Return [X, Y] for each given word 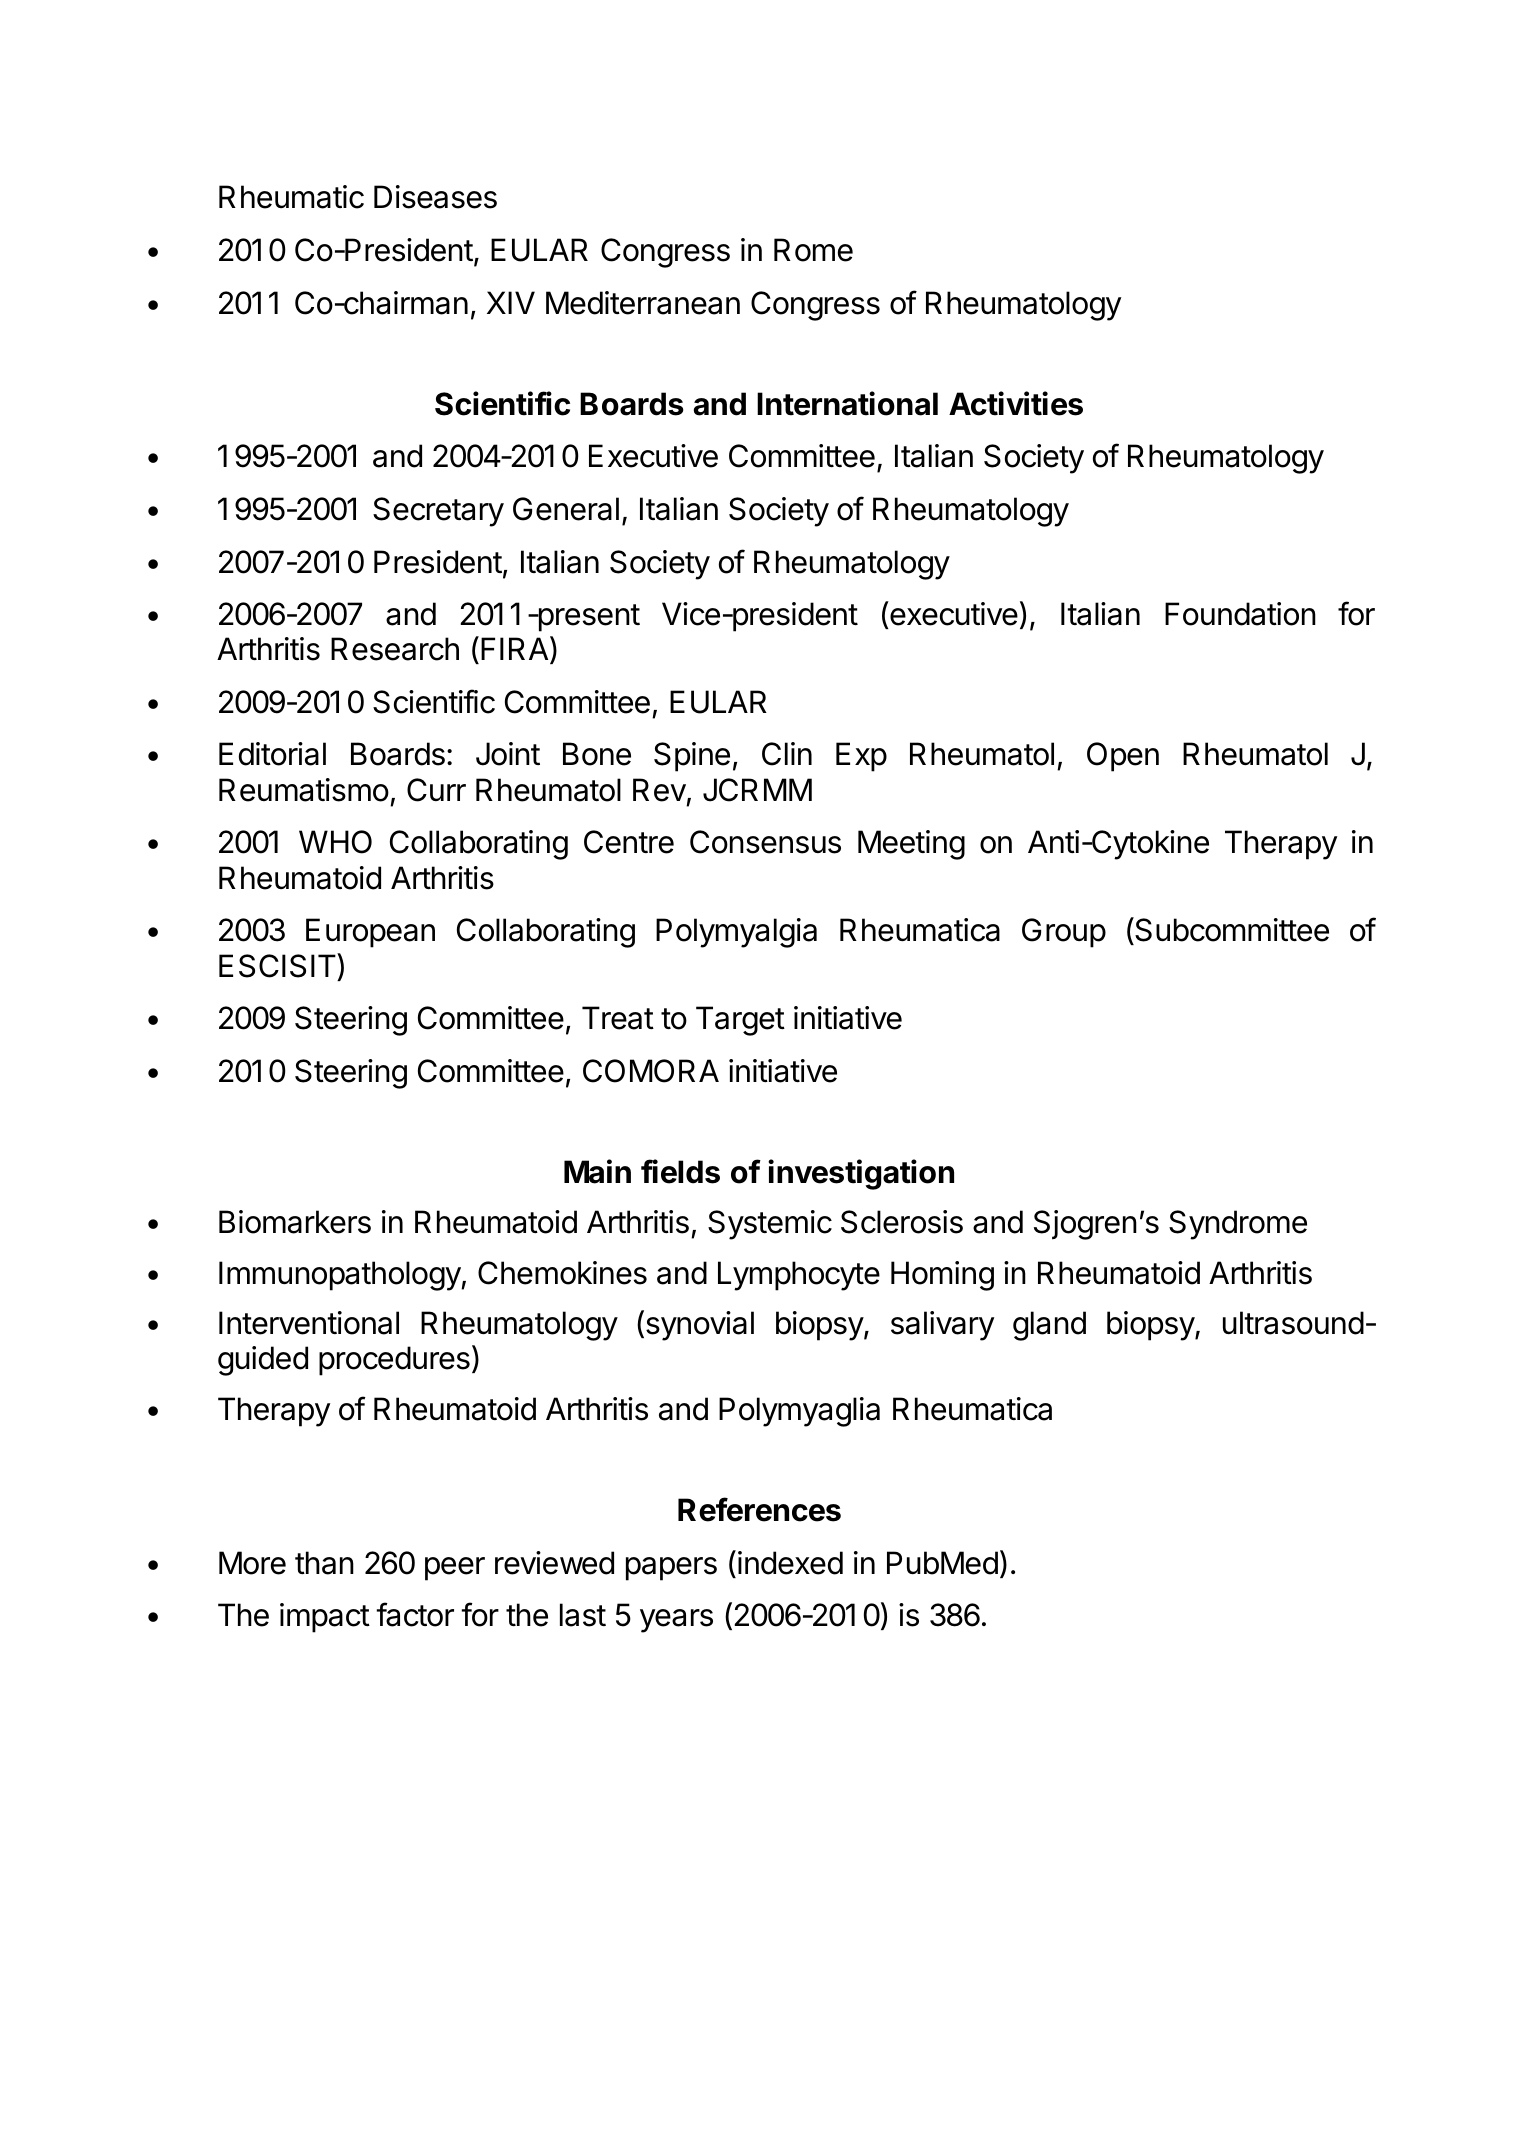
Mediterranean [643, 303]
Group [1064, 933]
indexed [790, 1563]
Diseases [435, 197]
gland [1049, 1326]
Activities [1016, 403]
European [370, 933]
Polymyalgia [736, 933]
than [324, 1563]
